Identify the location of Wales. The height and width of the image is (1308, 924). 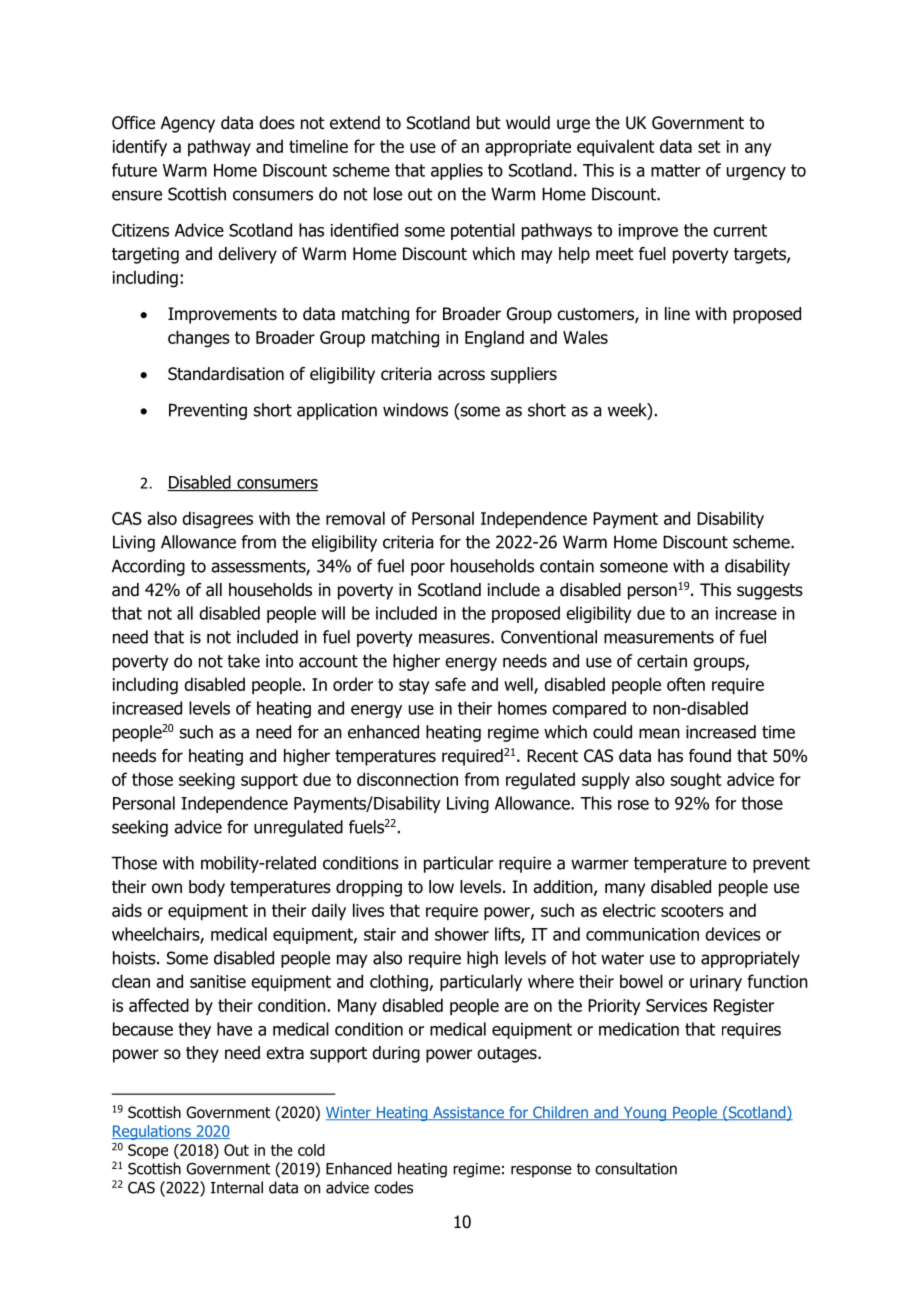
(585, 337).
